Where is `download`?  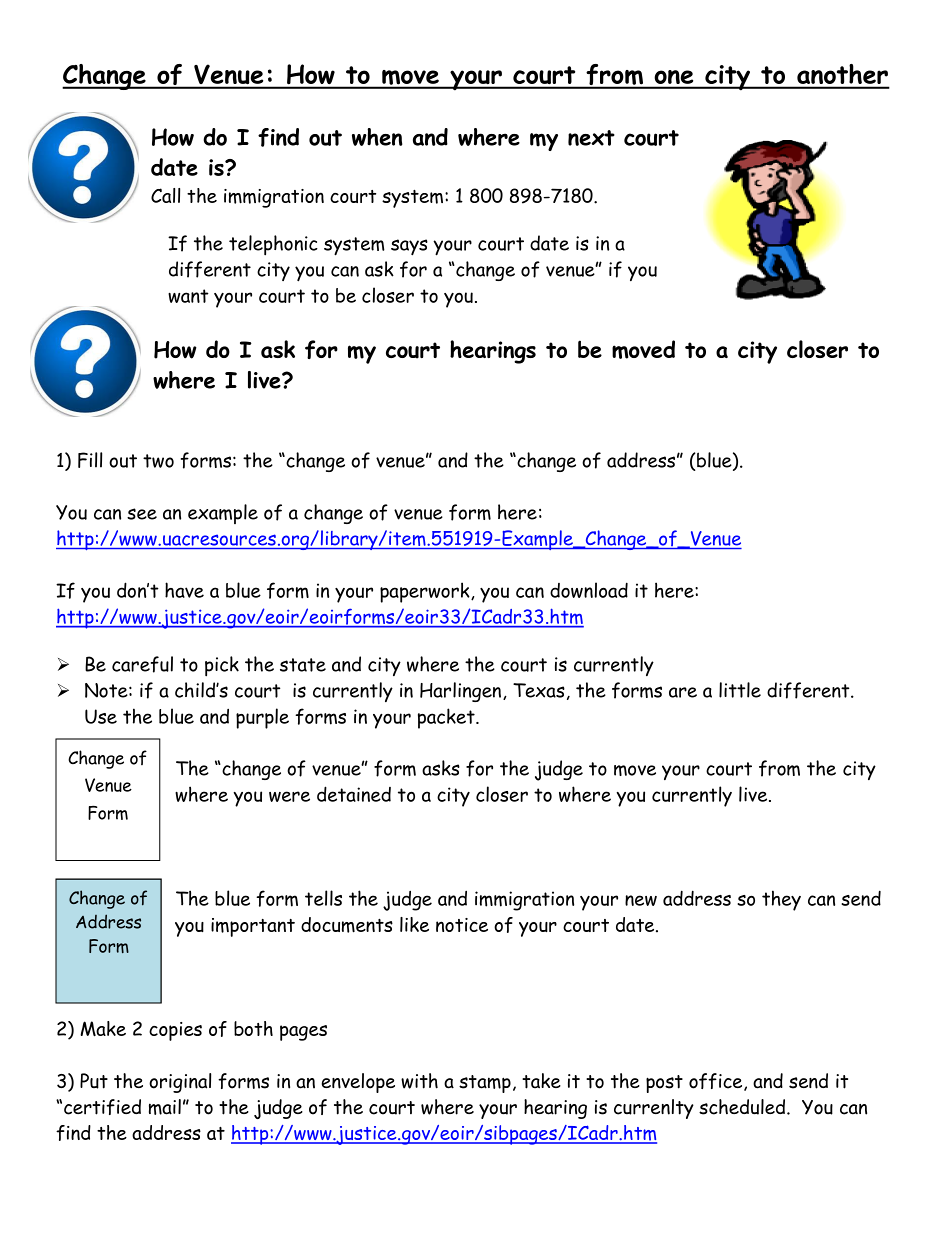
download is located at coordinates (589, 590).
